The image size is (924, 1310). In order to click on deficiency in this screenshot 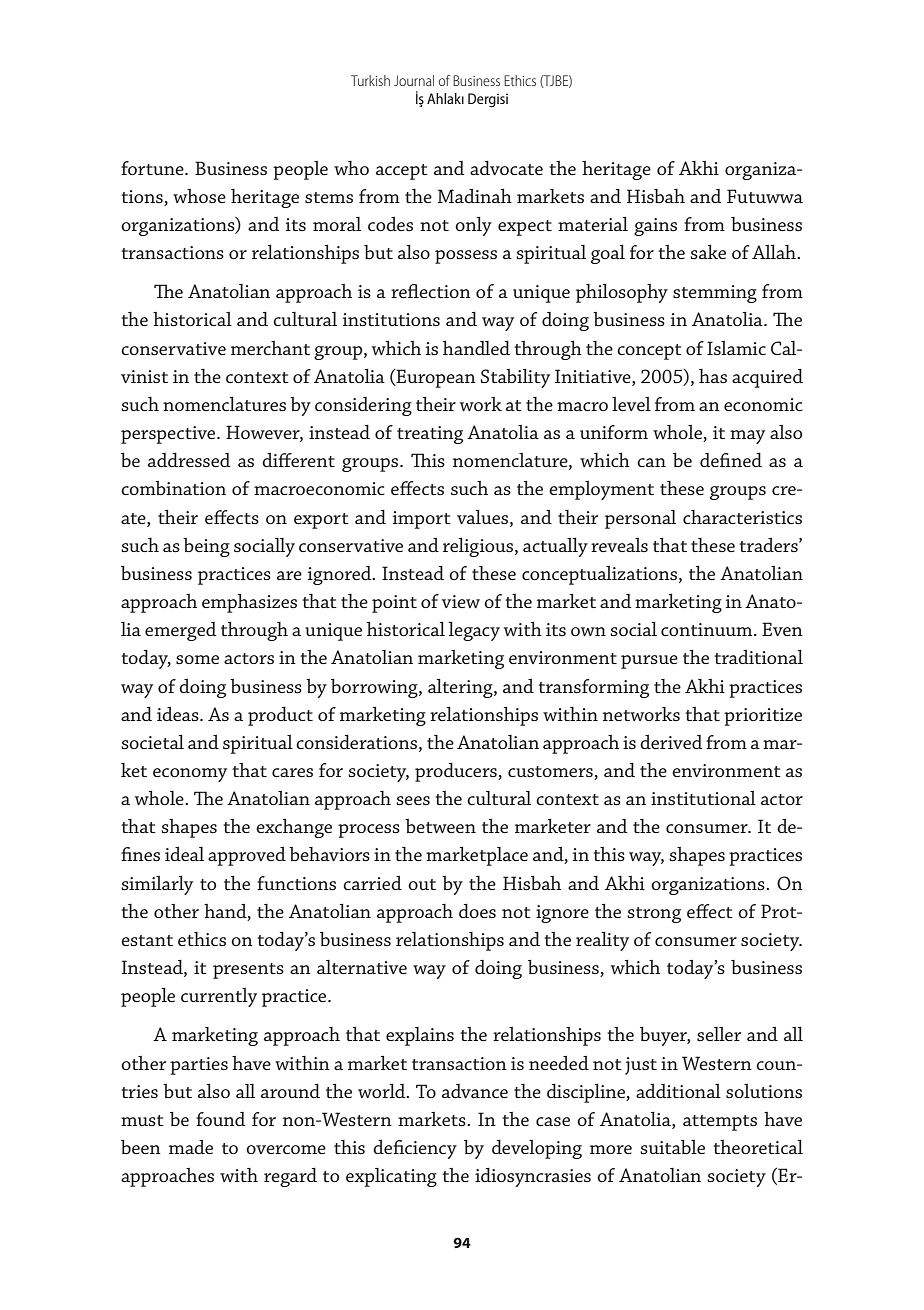, I will do `click(415, 1149)`.
